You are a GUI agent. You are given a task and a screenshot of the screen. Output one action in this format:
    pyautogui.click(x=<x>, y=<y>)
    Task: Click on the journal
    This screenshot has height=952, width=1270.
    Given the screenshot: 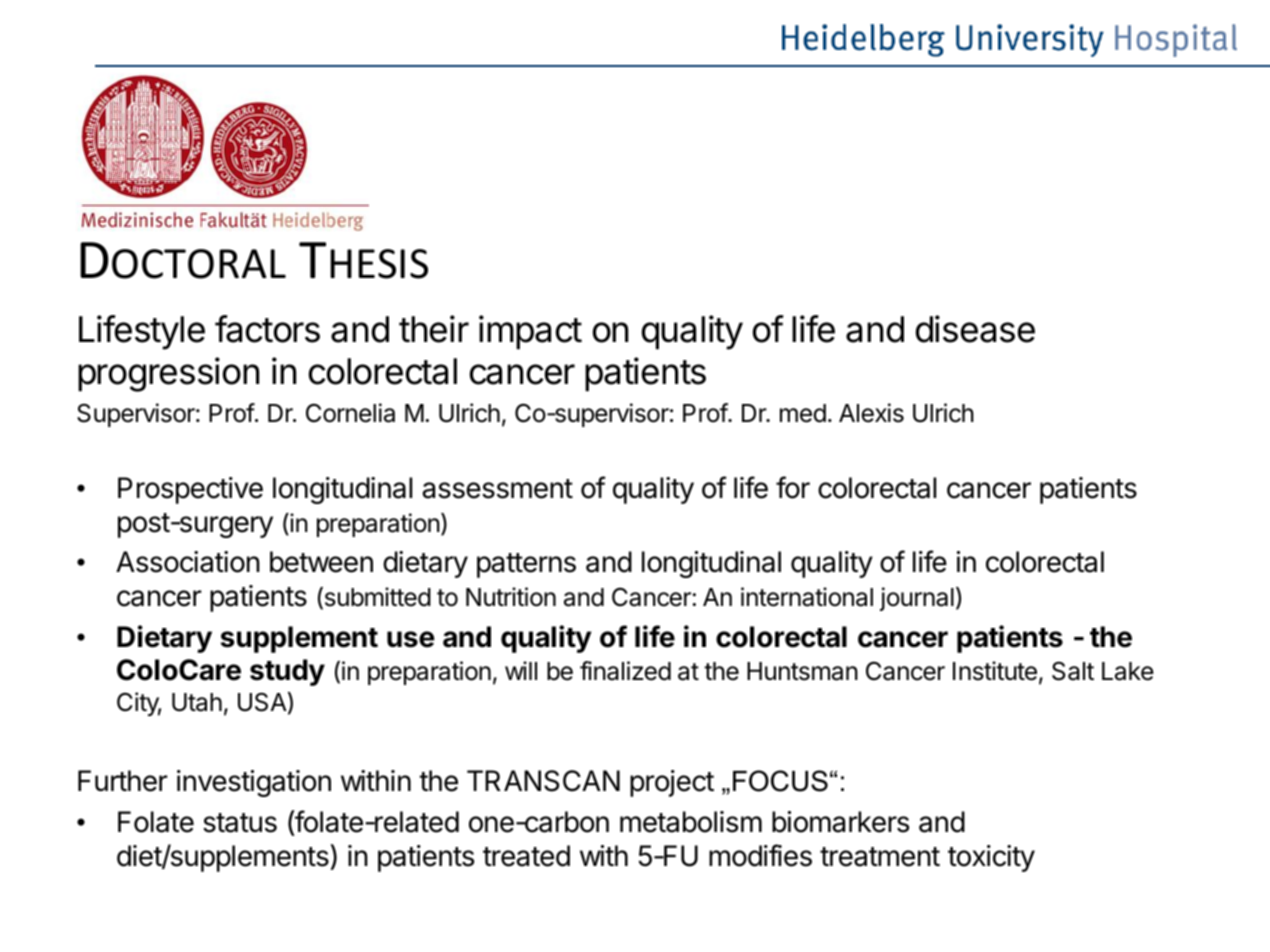 What is the action you would take?
    pyautogui.click(x=917, y=599)
